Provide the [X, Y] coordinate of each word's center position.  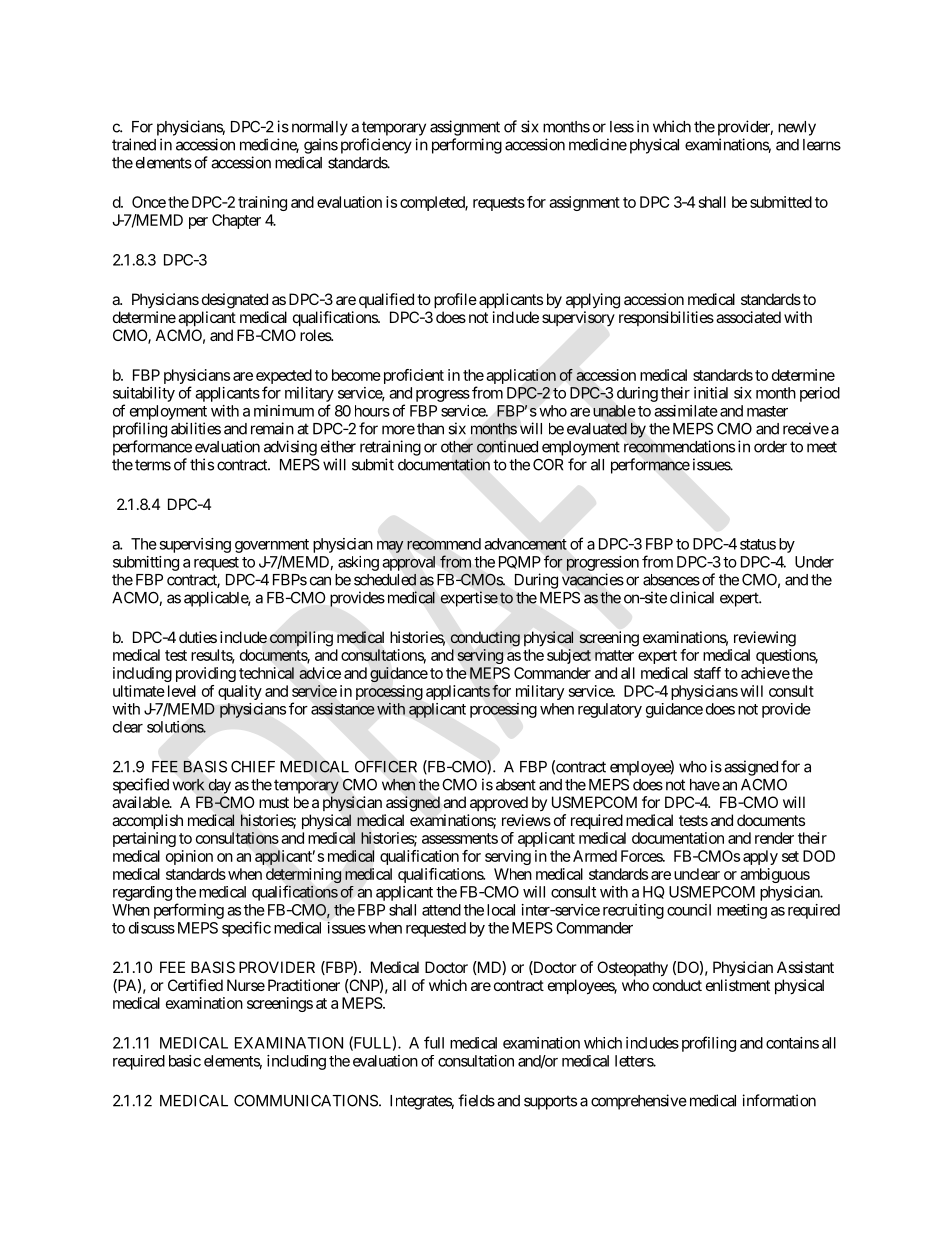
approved [499, 803]
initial [711, 393]
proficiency [376, 146]
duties [198, 637]
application [521, 376]
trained [134, 144]
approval [409, 563]
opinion [189, 857]
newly [797, 128]
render [774, 838]
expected [284, 378]
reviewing [765, 639]
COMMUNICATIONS [306, 1100]
